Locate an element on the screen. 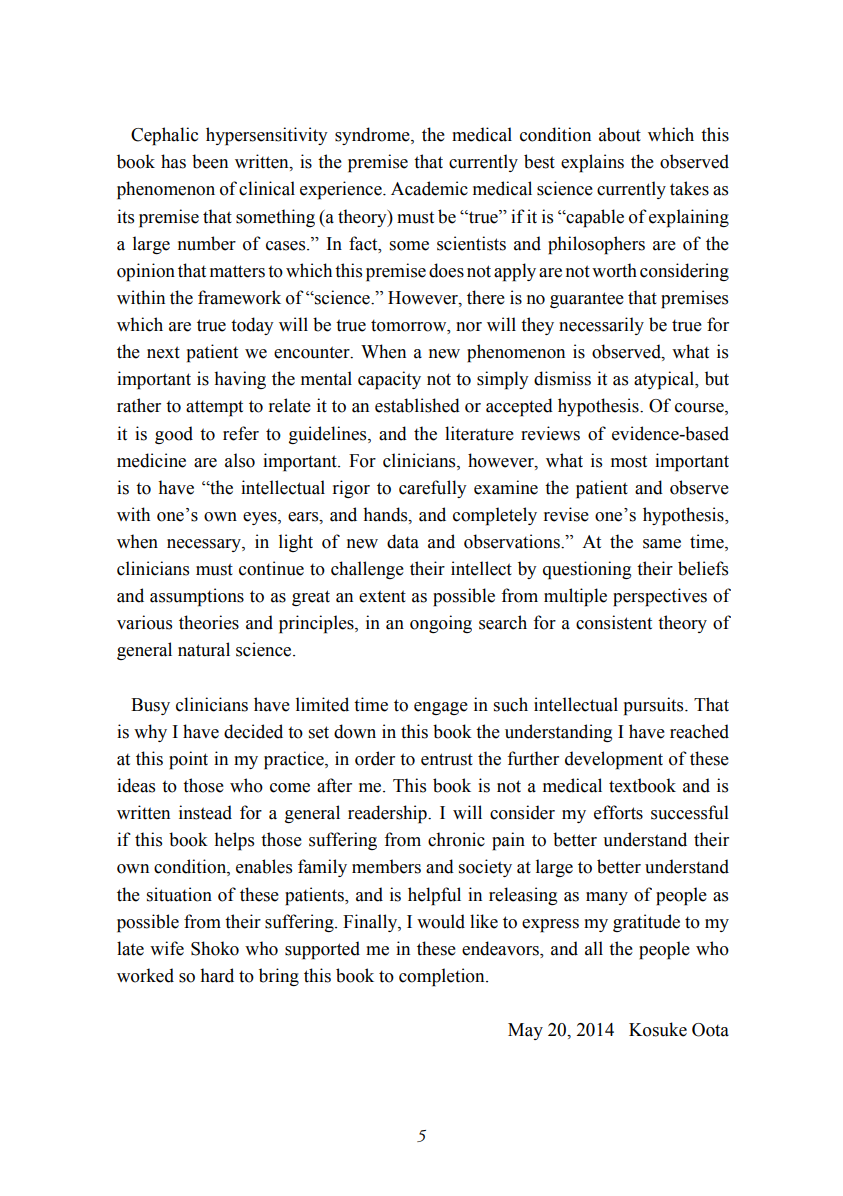 Image resolution: width=843 pixels, height=1196 pixels. Academic is located at coordinates (429, 188).
